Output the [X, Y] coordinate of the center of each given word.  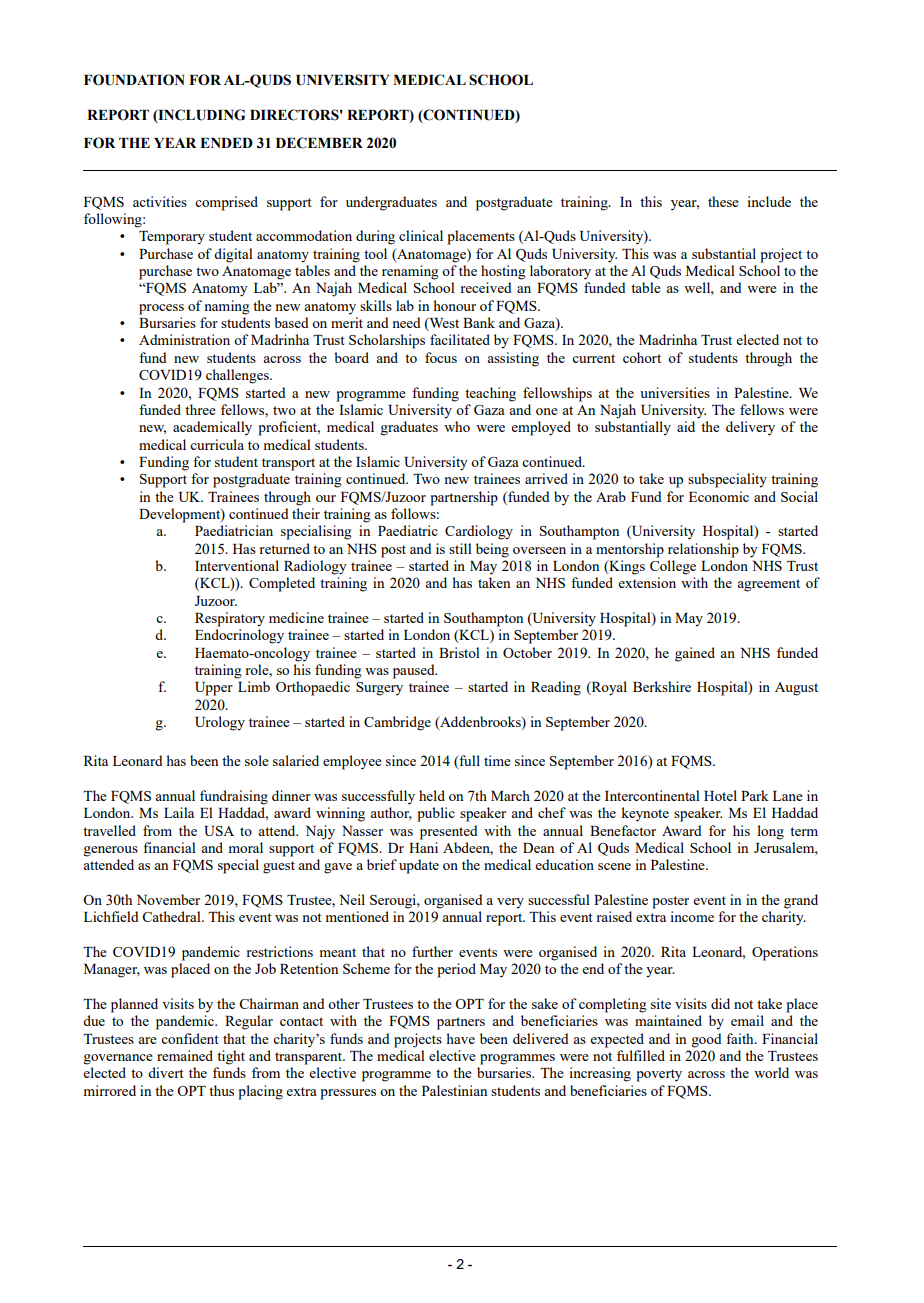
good [706, 1040]
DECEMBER [319, 143]
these [723, 201]
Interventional [237, 565]
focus [441, 357]
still [460, 548]
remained [185, 1055]
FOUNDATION [134, 80]
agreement [768, 585]
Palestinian [454, 1090]
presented [449, 832]
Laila [179, 812]
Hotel [720, 795]
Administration [184, 339]
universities [675, 392]
